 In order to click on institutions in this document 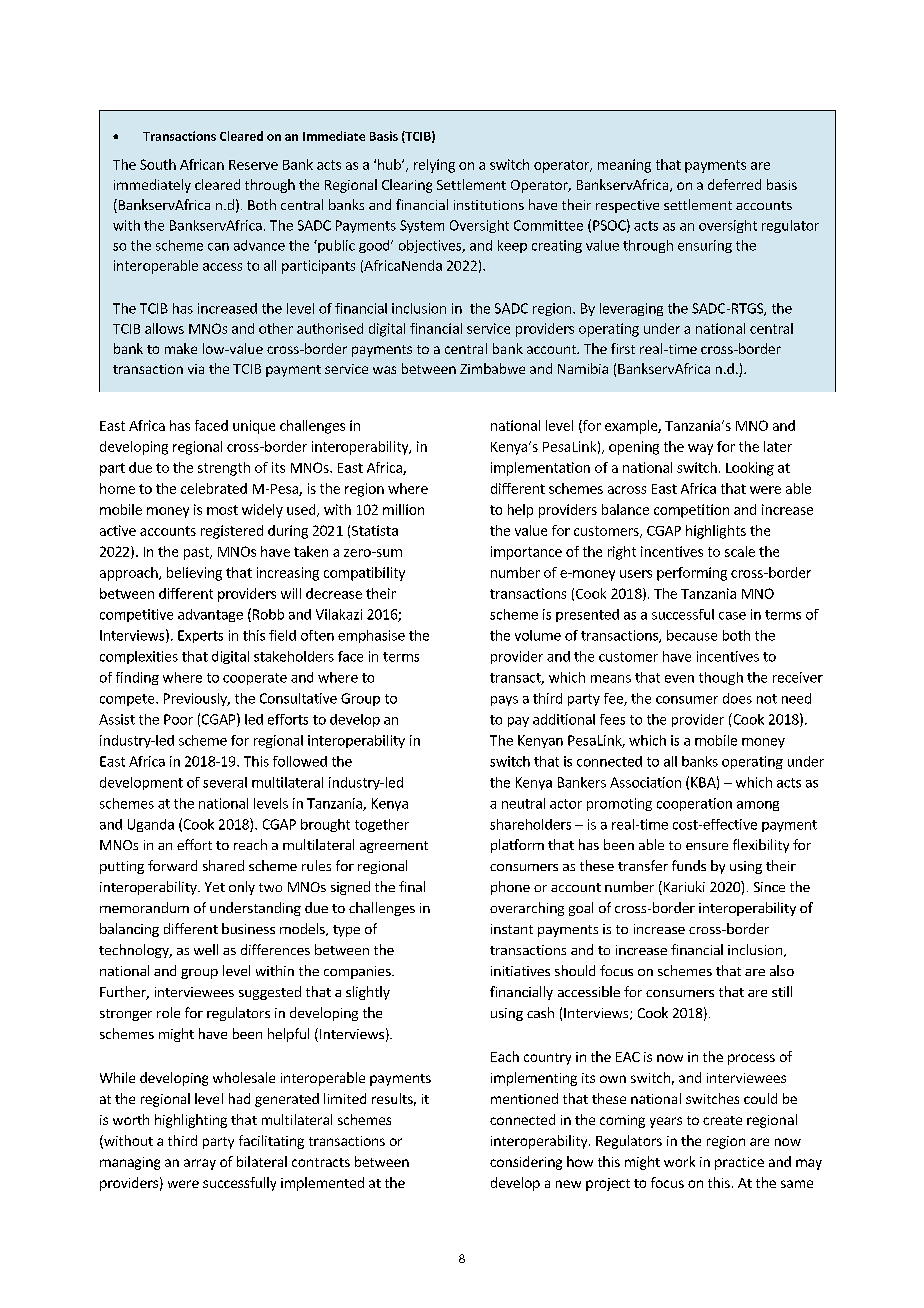, I will do `click(489, 205)`.
